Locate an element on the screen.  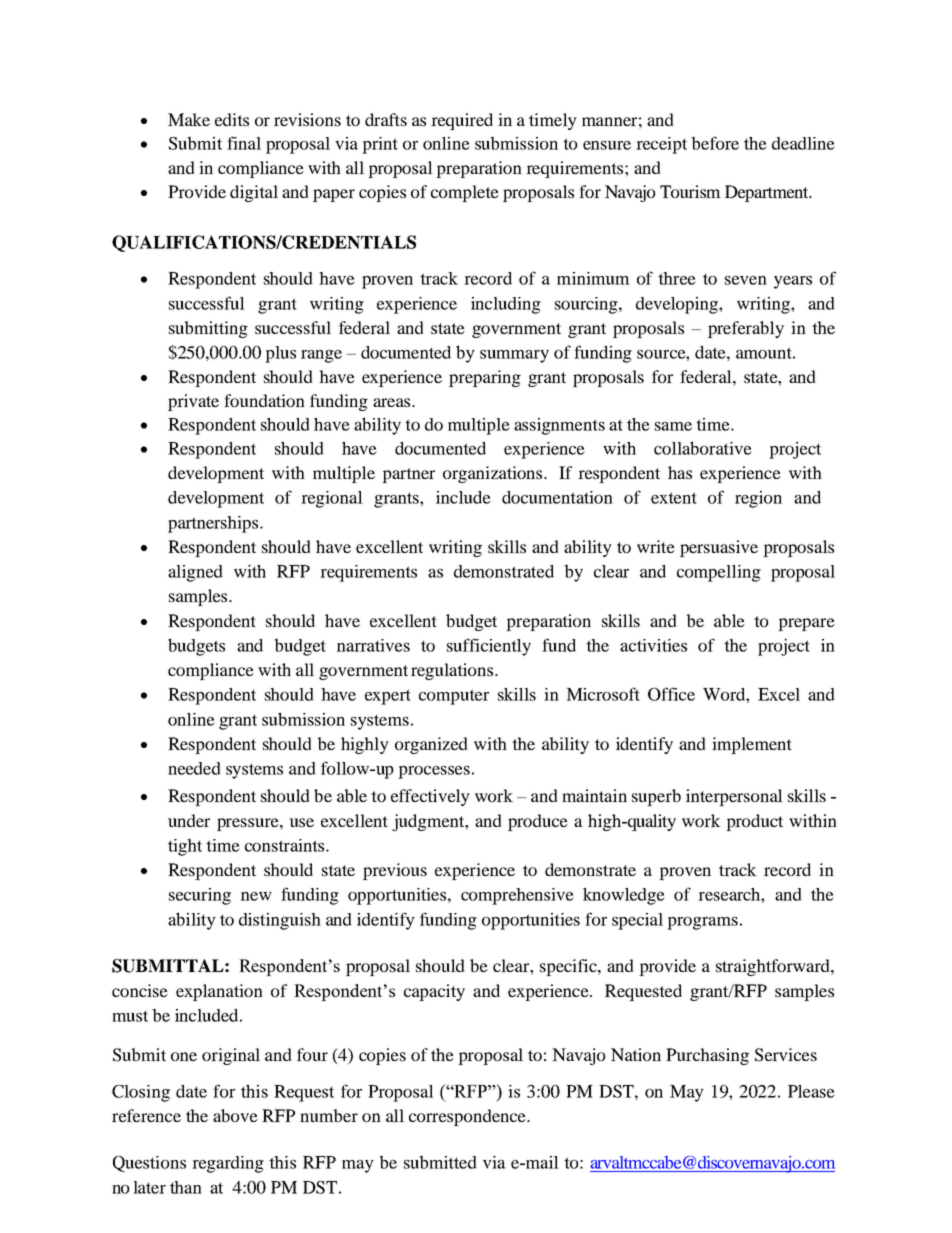
required is located at coordinates (462, 121).
